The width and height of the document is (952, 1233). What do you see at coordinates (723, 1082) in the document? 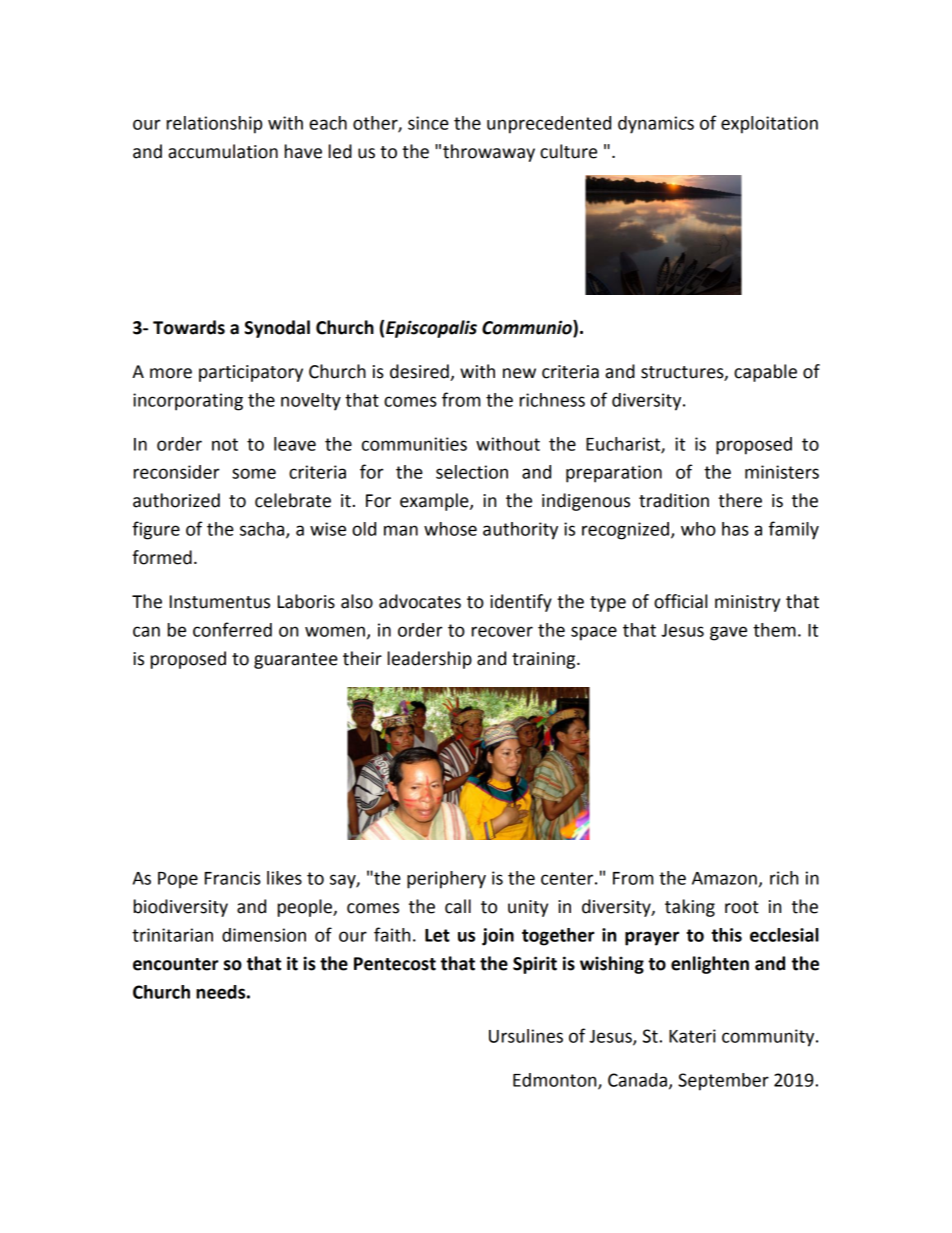
I see `September` at bounding box center [723, 1082].
